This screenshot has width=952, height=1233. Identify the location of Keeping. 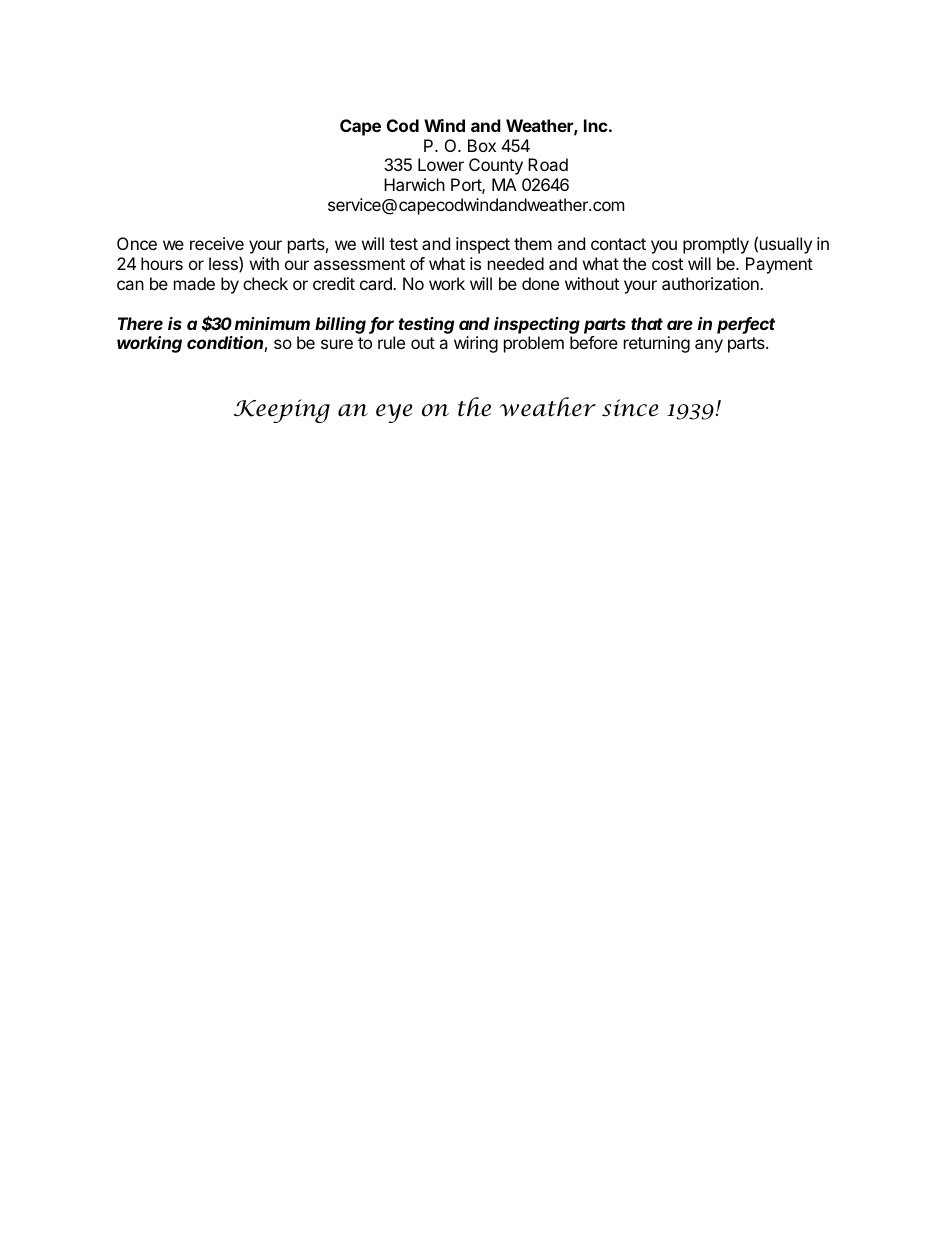
(282, 411).
